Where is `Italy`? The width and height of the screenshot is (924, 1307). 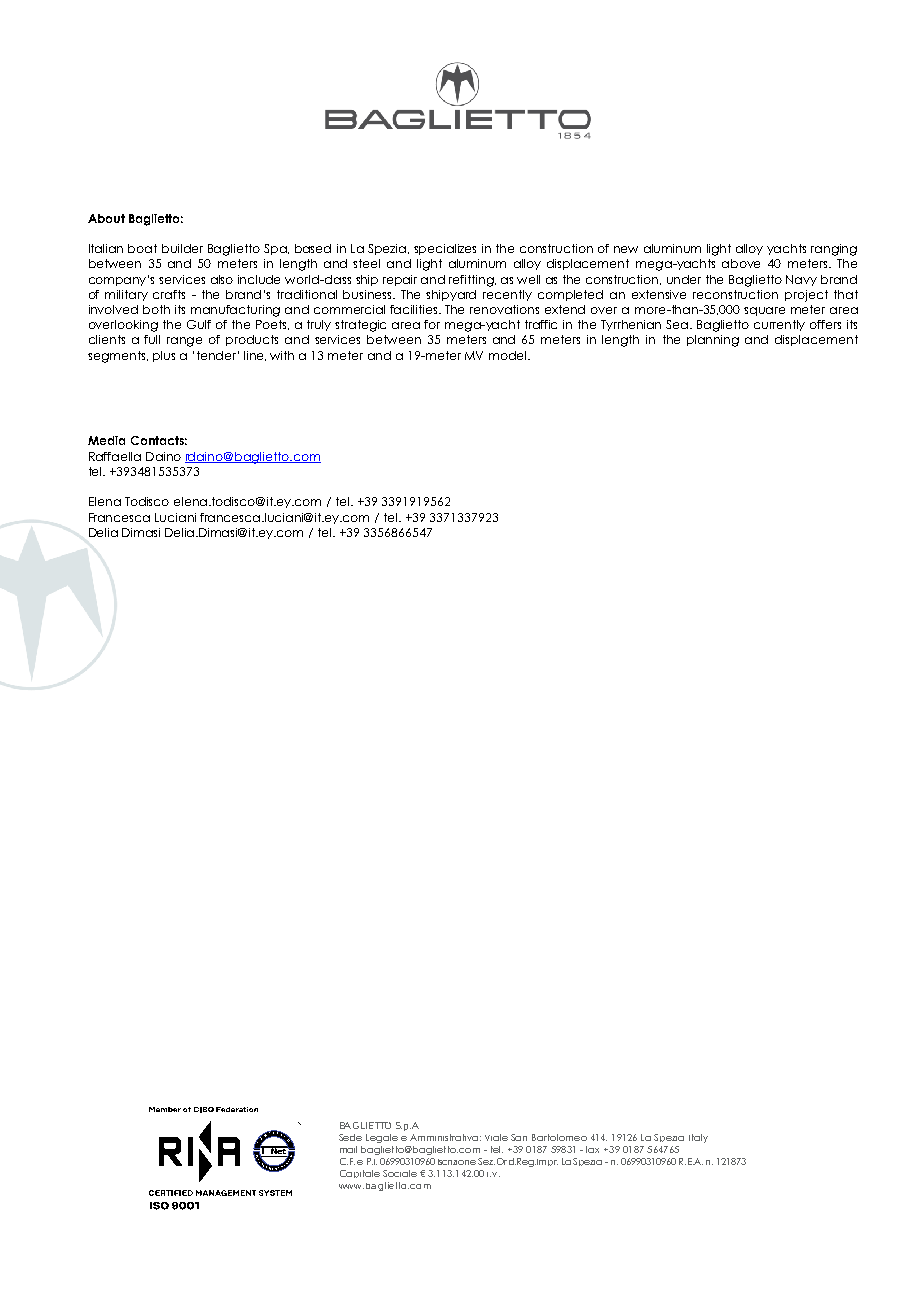
Italy is located at coordinates (698, 1138).
